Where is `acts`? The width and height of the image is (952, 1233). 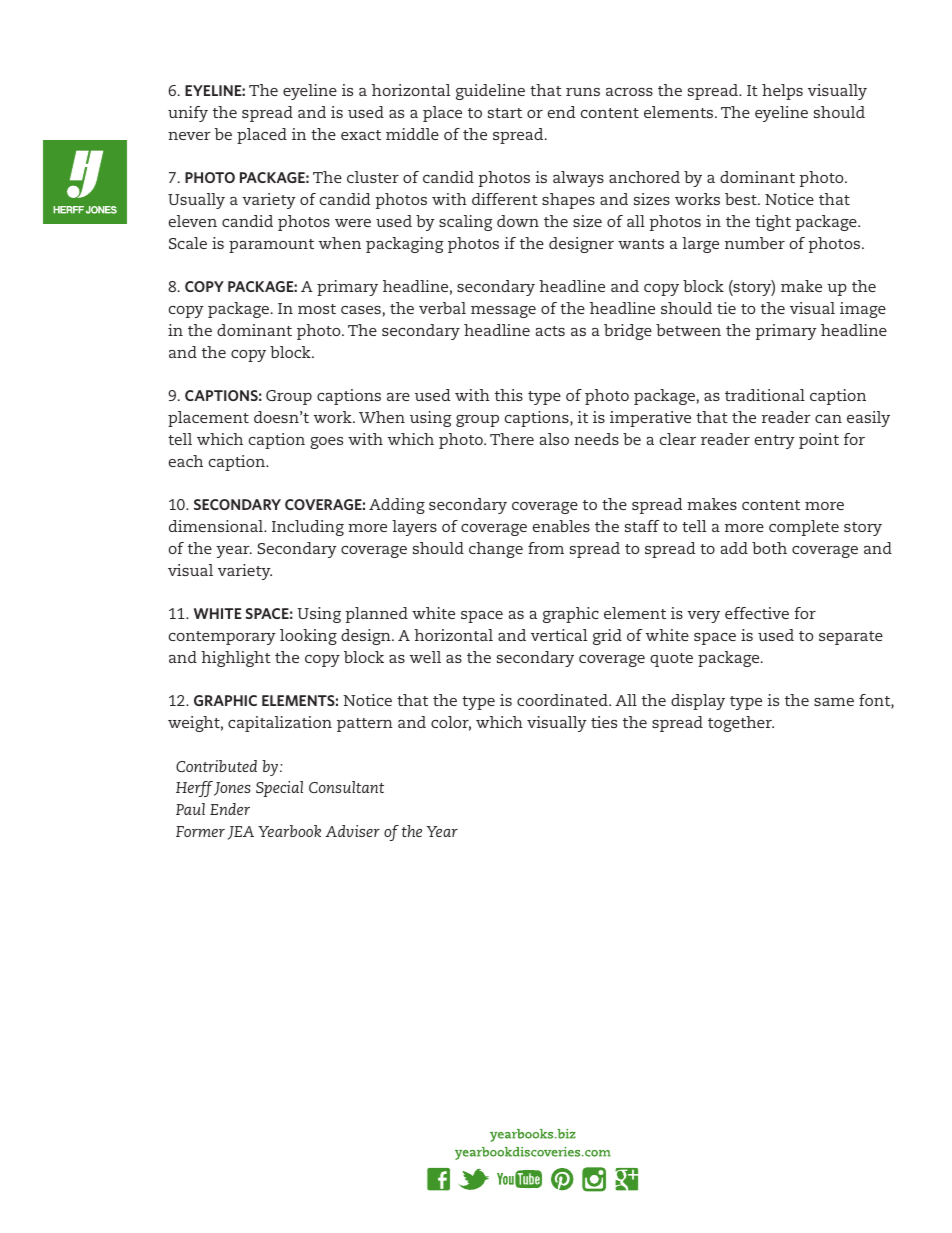
acts is located at coordinates (550, 331).
